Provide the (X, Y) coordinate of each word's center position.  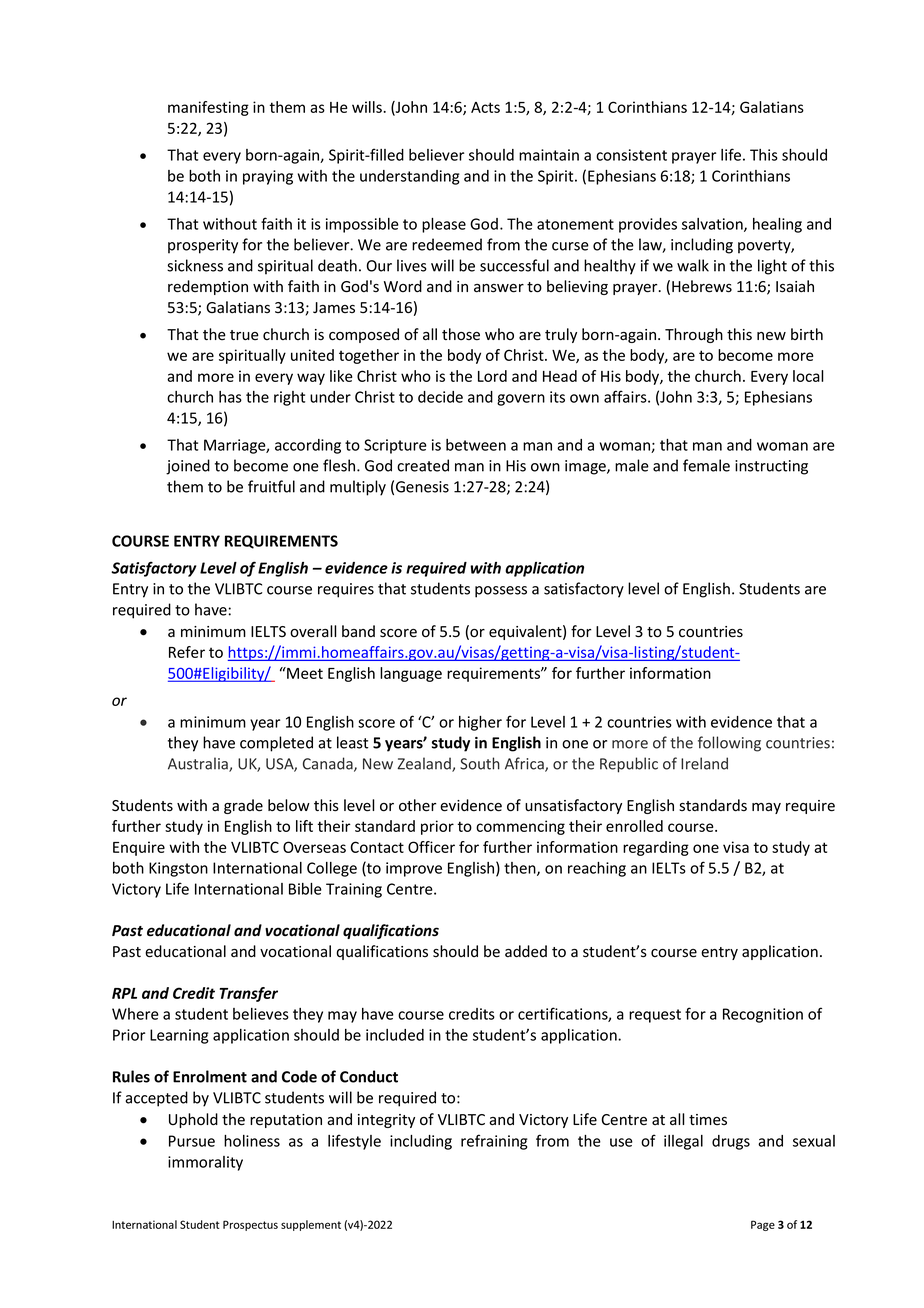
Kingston (178, 869)
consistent (631, 155)
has (230, 397)
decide (440, 397)
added (526, 951)
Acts (485, 107)
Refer (187, 652)
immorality (205, 1163)
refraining (494, 1142)
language (411, 674)
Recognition (763, 1015)
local (808, 376)
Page (763, 1225)
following (729, 744)
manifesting (208, 108)
